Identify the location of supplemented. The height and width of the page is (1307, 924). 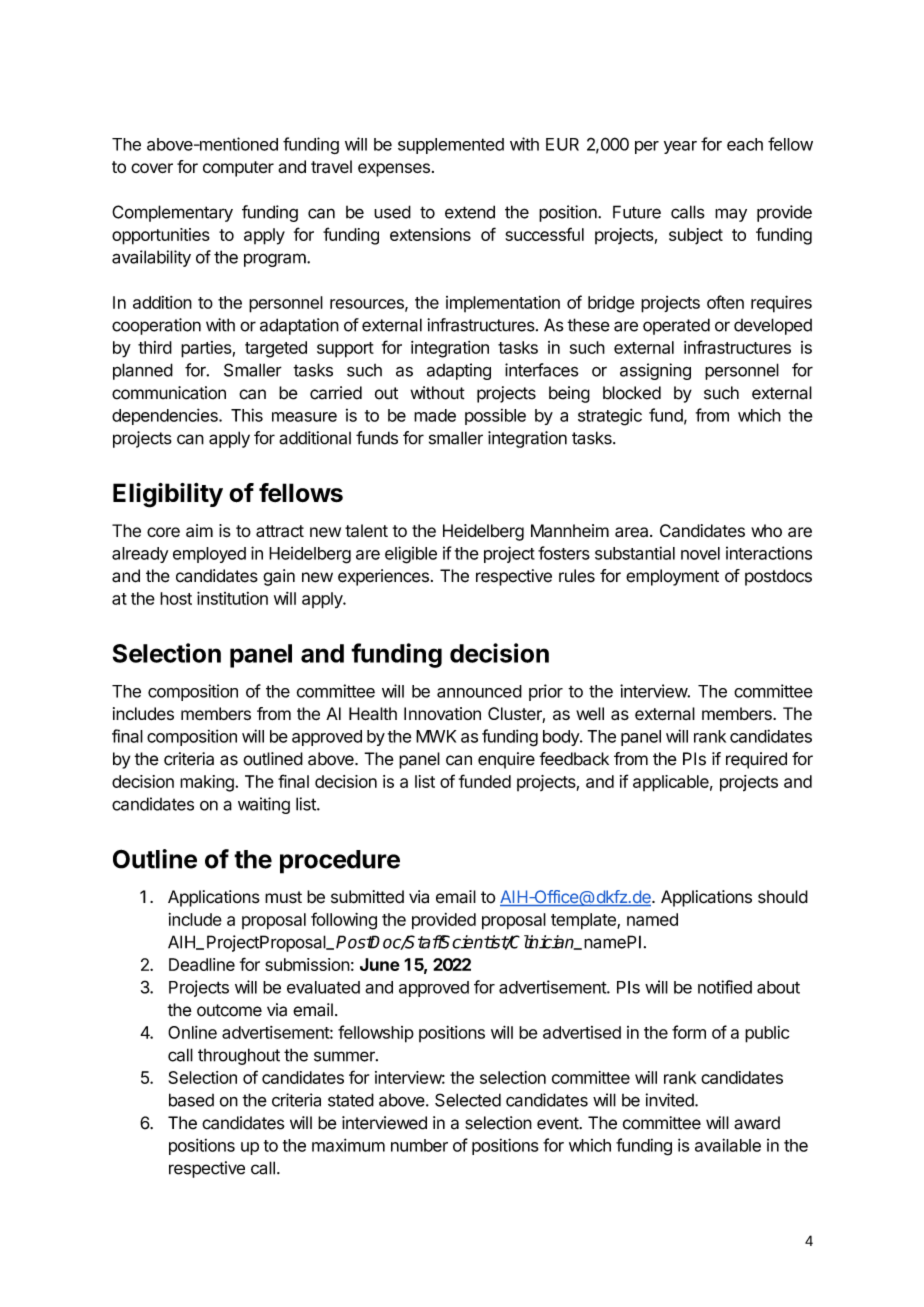
(451, 146).
